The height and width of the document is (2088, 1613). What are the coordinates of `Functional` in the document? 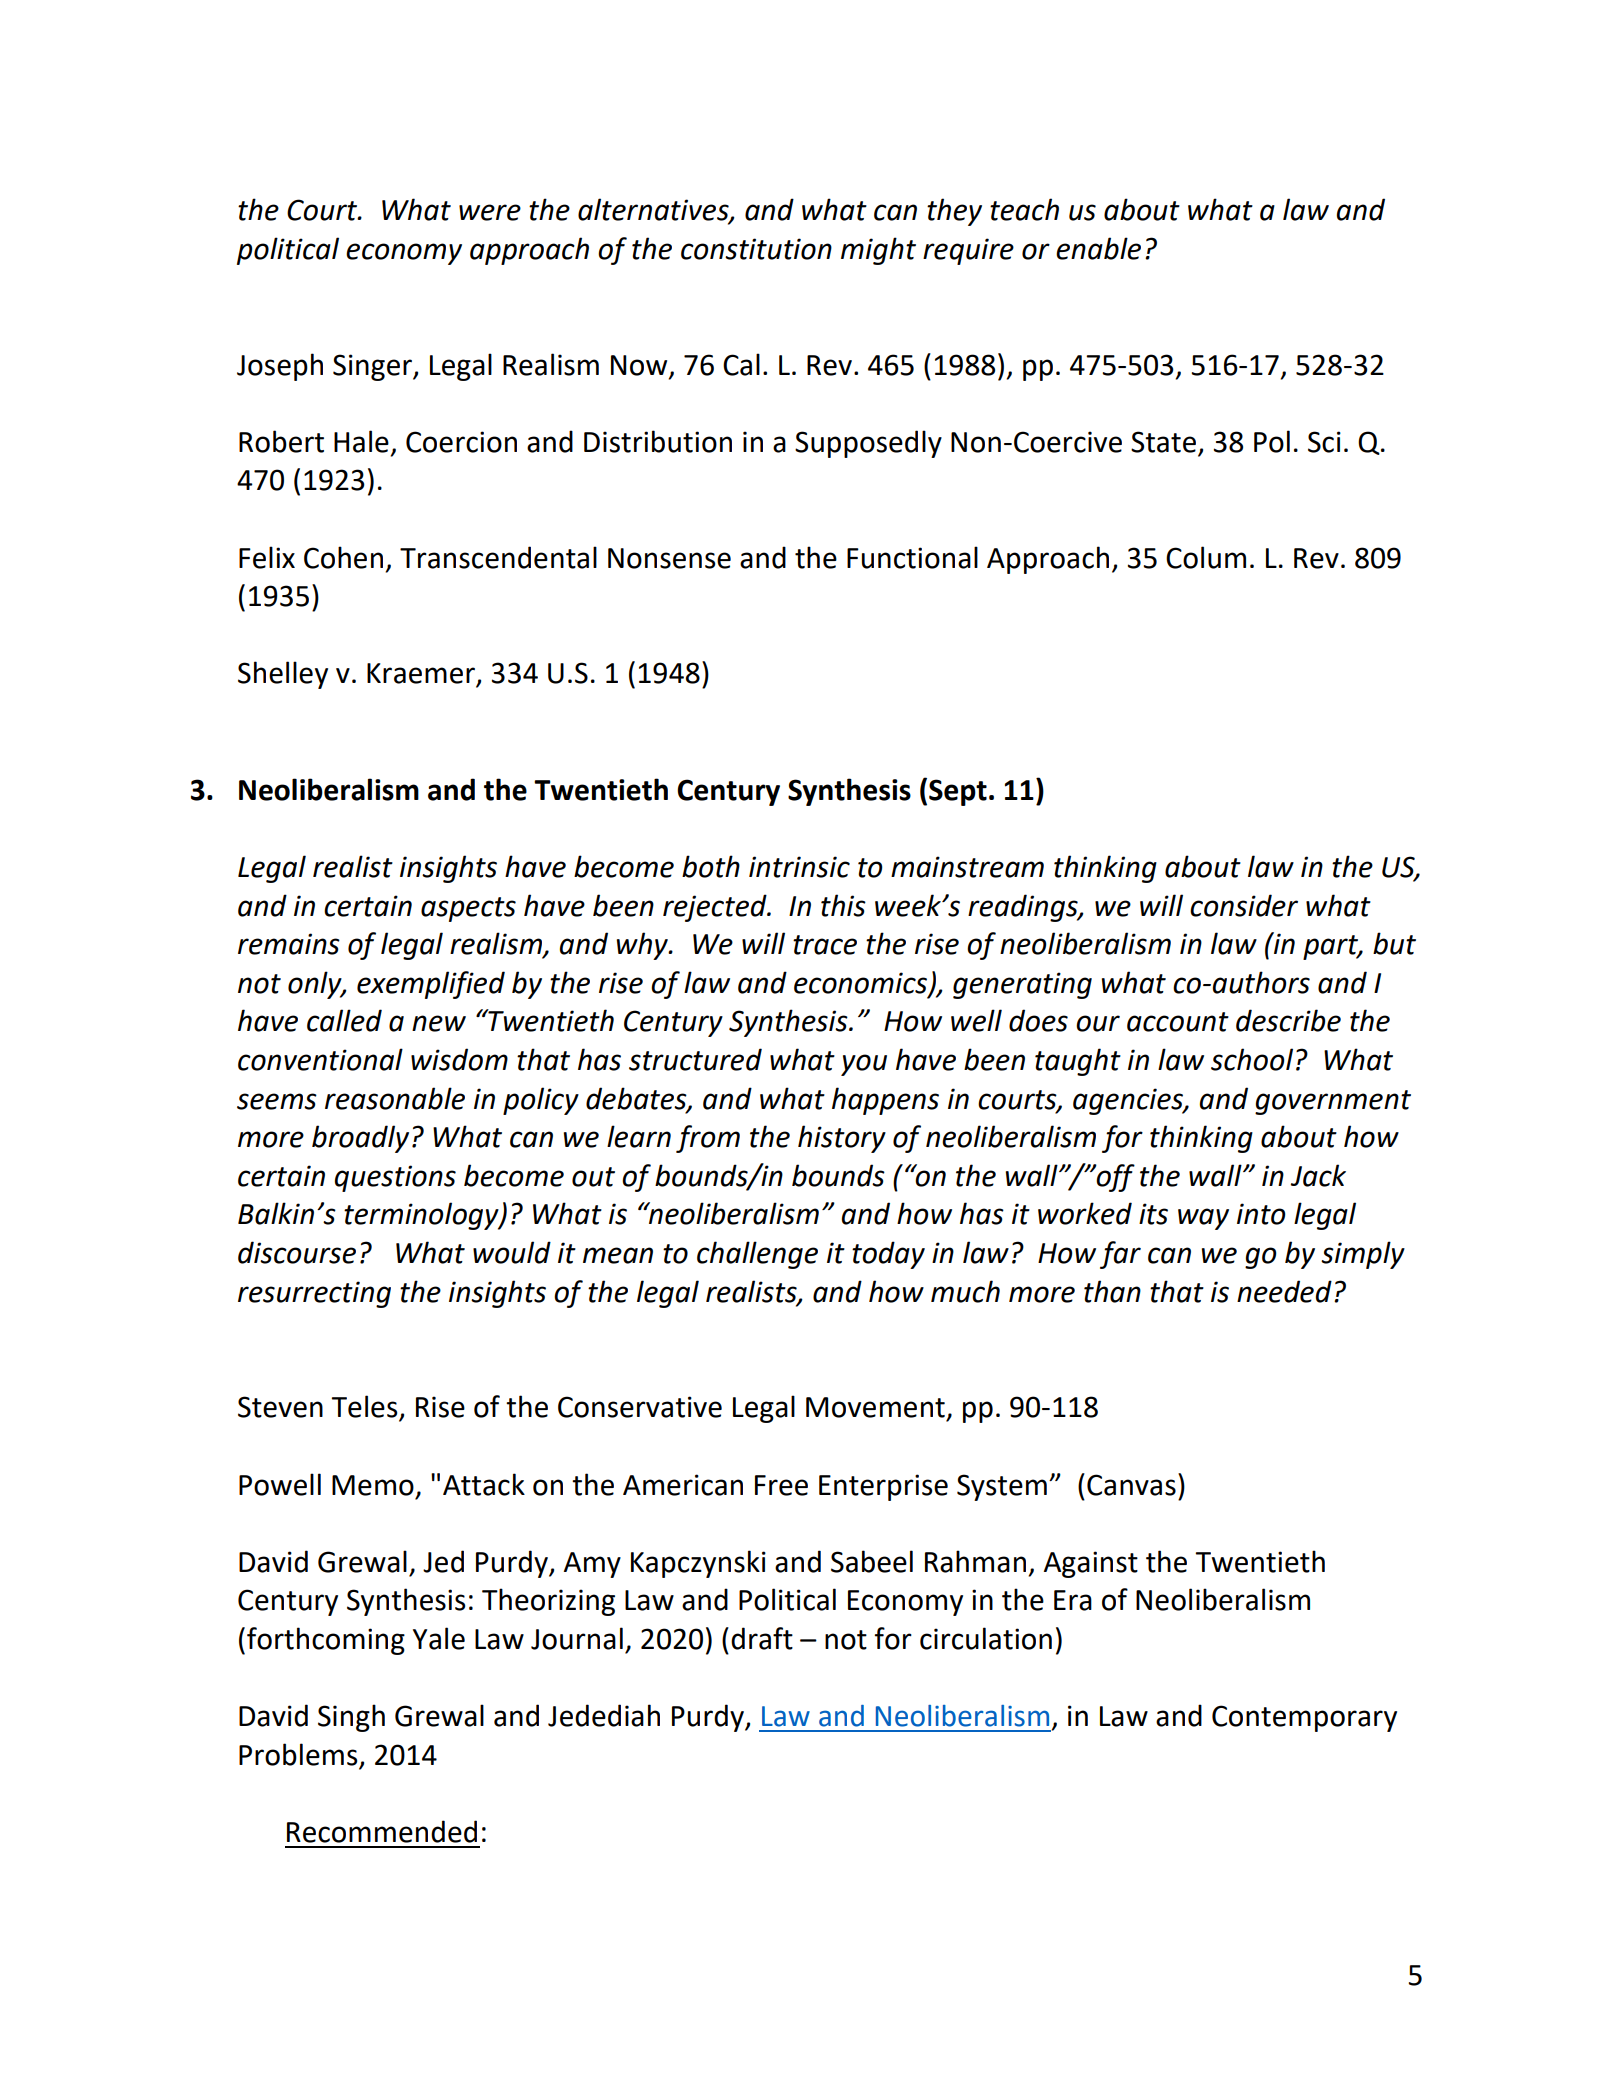 It's located at (912, 557).
